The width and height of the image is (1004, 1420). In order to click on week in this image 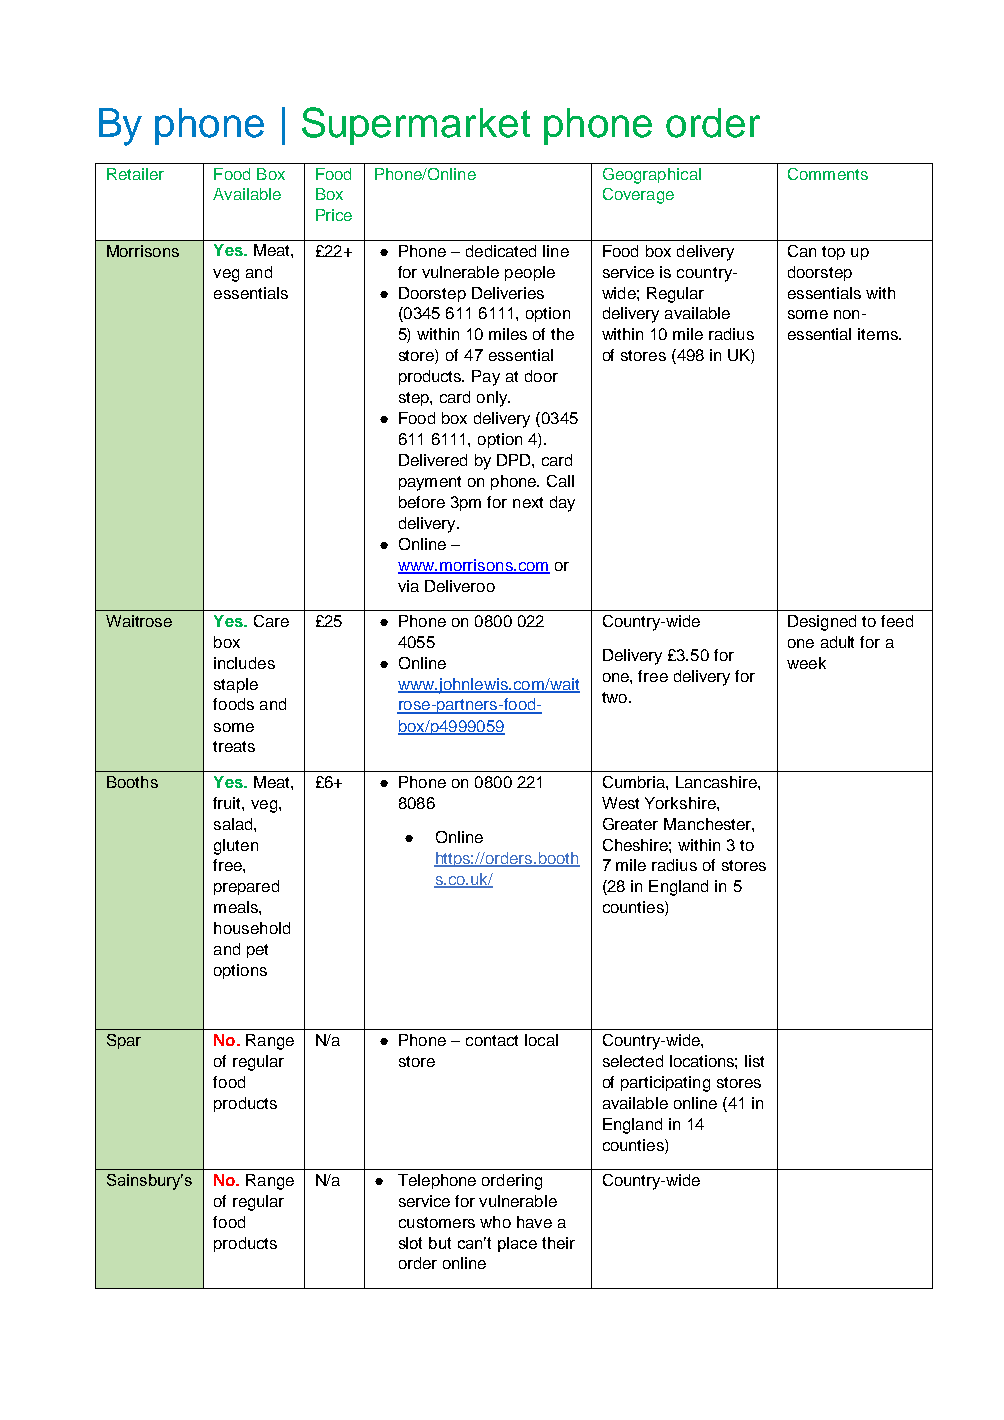, I will do `click(806, 663)`.
